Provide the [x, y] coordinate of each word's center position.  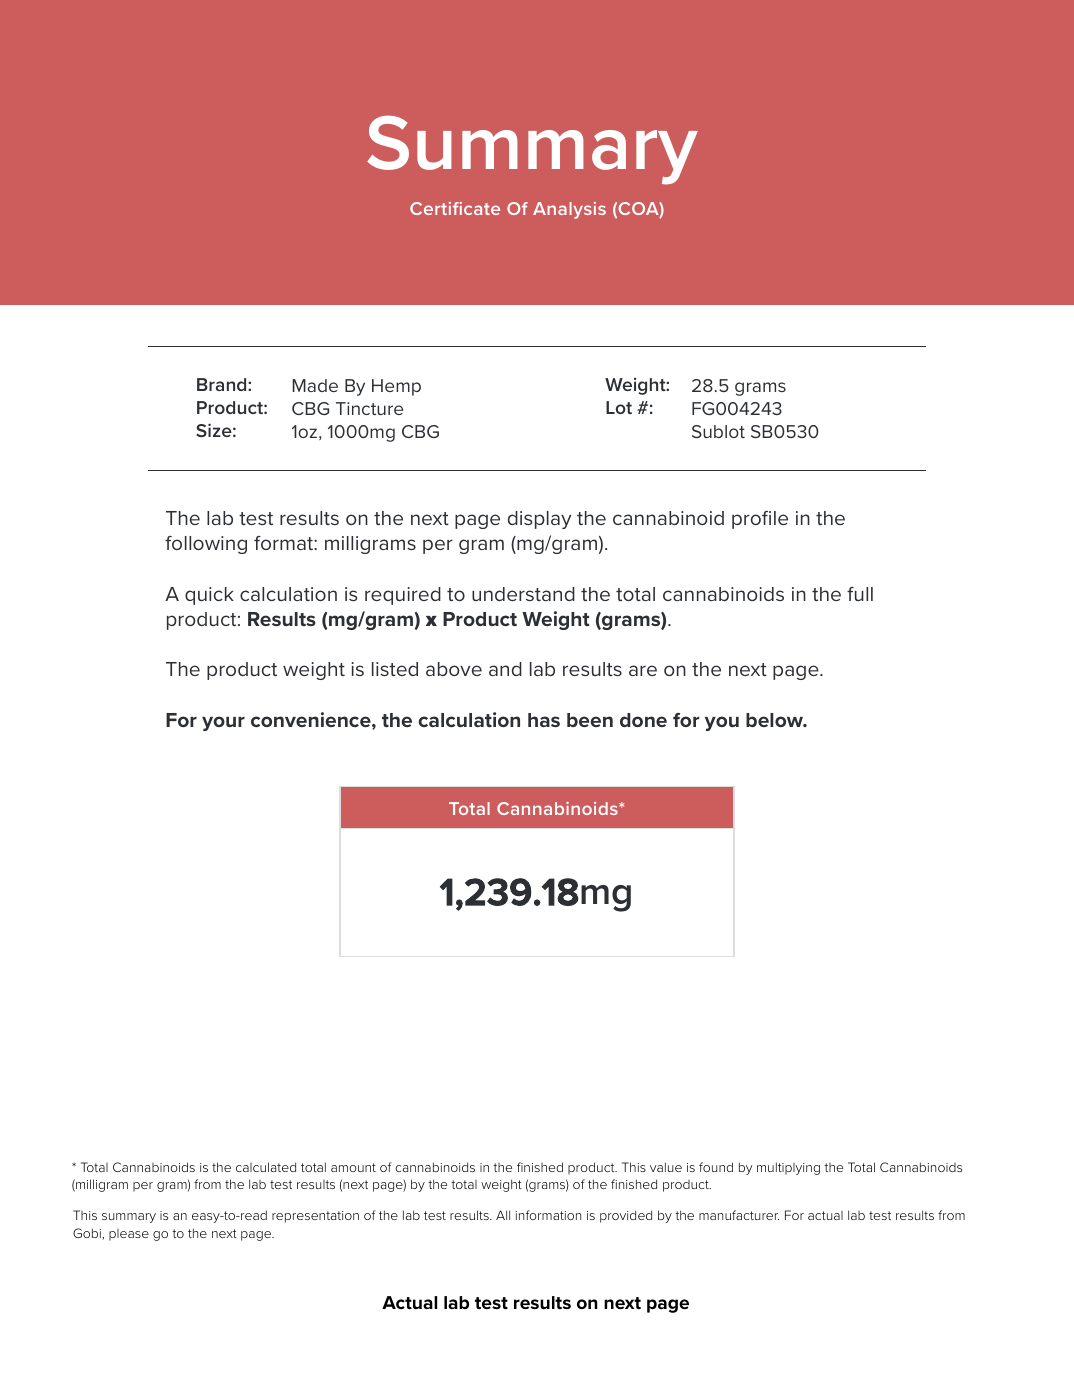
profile [760, 520]
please [129, 1235]
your [223, 723]
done [643, 720]
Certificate [455, 208]
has [544, 720]
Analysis [569, 210]
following [206, 545]
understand [523, 594]
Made [315, 385]
